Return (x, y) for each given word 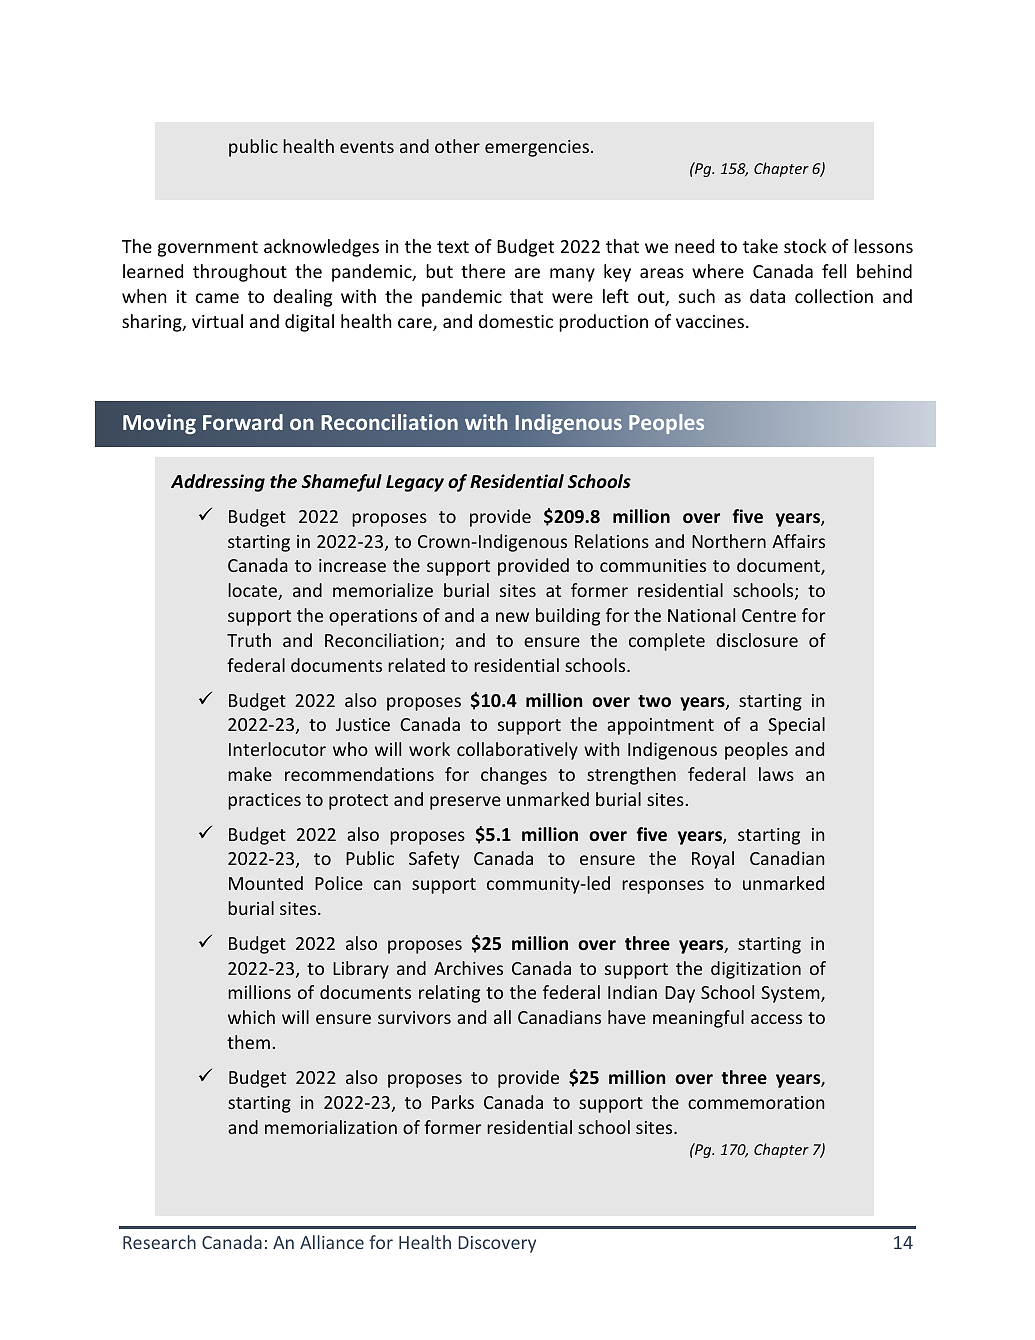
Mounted (266, 883)
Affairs (798, 541)
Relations (612, 541)
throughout (240, 273)
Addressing (218, 483)
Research (159, 1242)
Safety (434, 860)
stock (805, 246)
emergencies (537, 148)
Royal (713, 860)
